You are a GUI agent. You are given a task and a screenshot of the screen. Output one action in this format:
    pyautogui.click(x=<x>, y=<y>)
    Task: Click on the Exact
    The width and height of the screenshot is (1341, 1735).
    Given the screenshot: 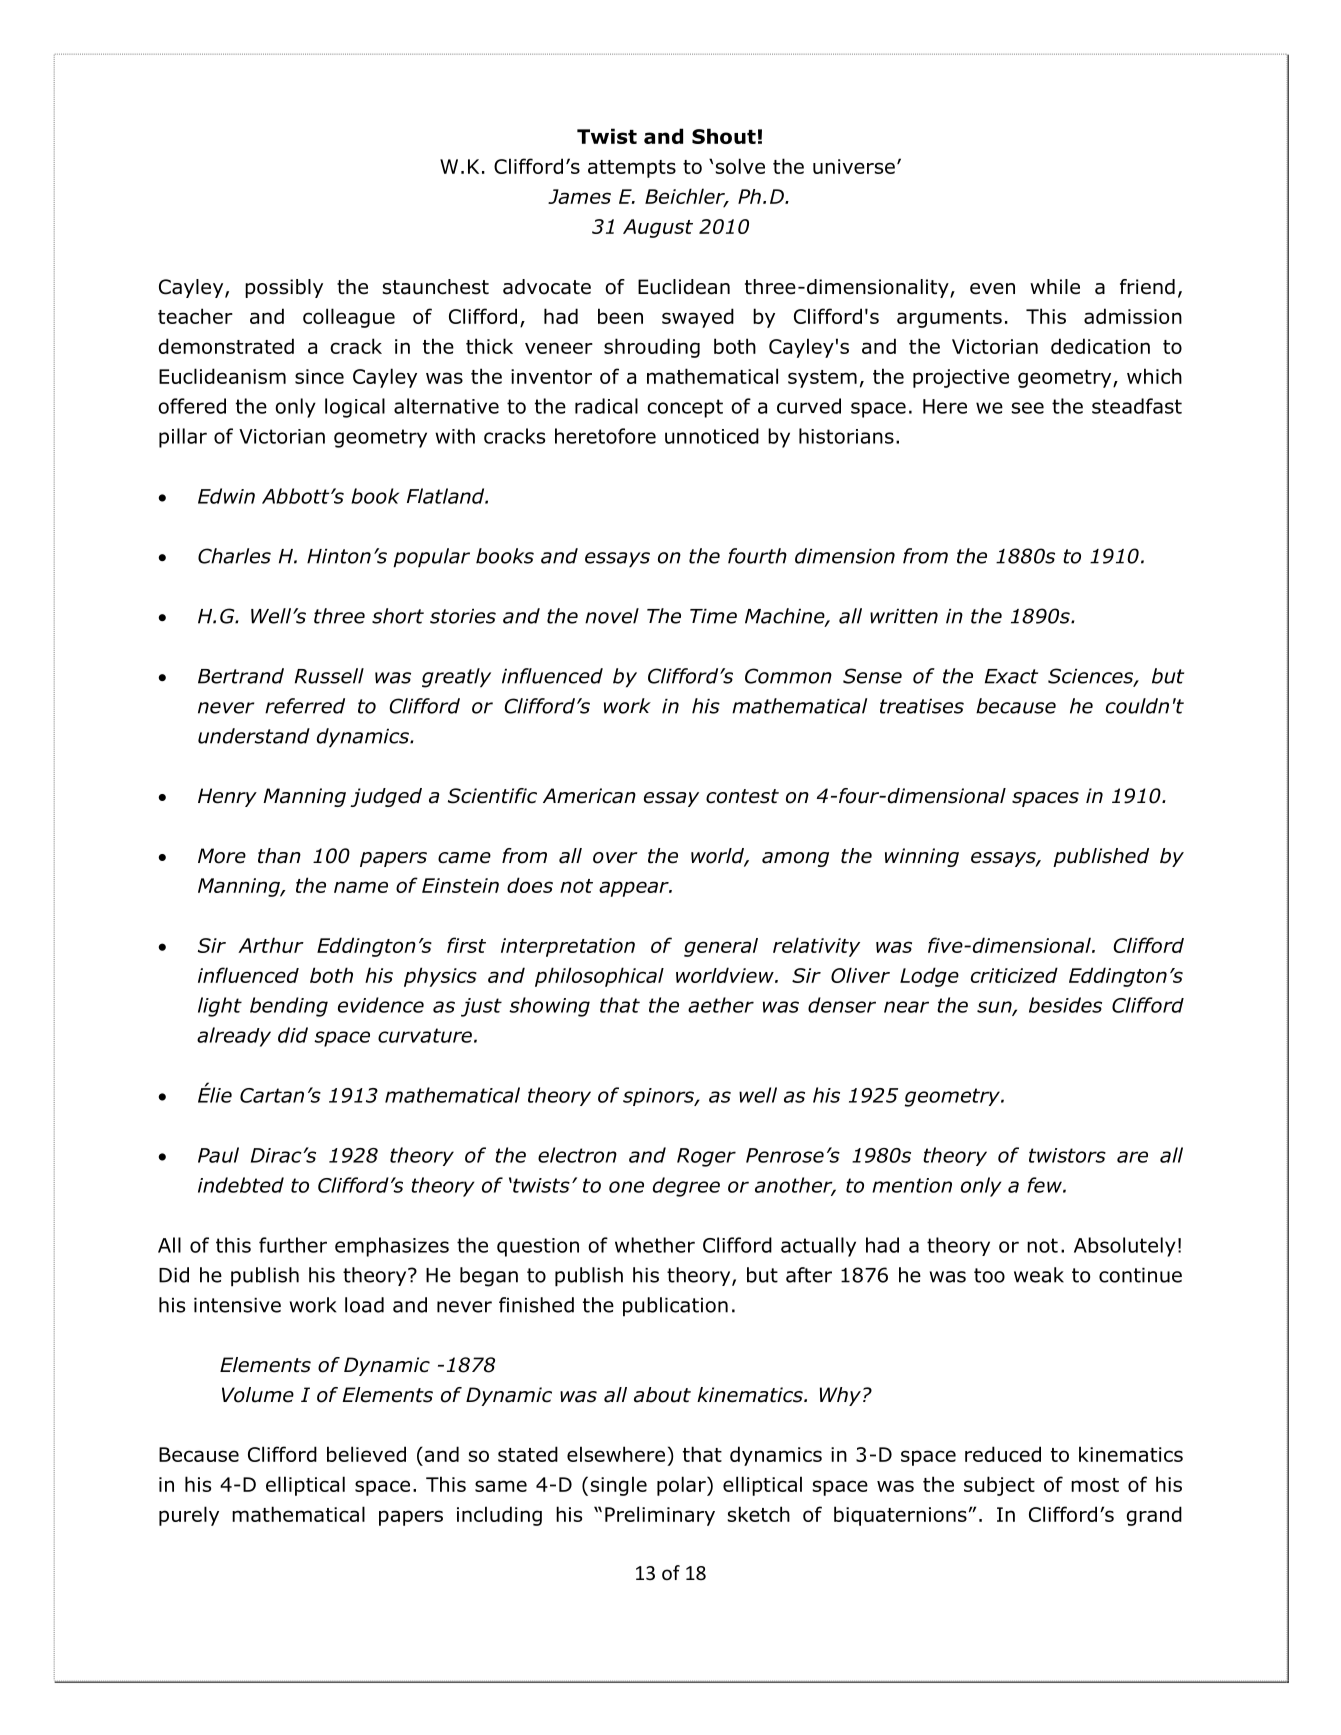 What is the action you would take?
    pyautogui.click(x=1011, y=676)
